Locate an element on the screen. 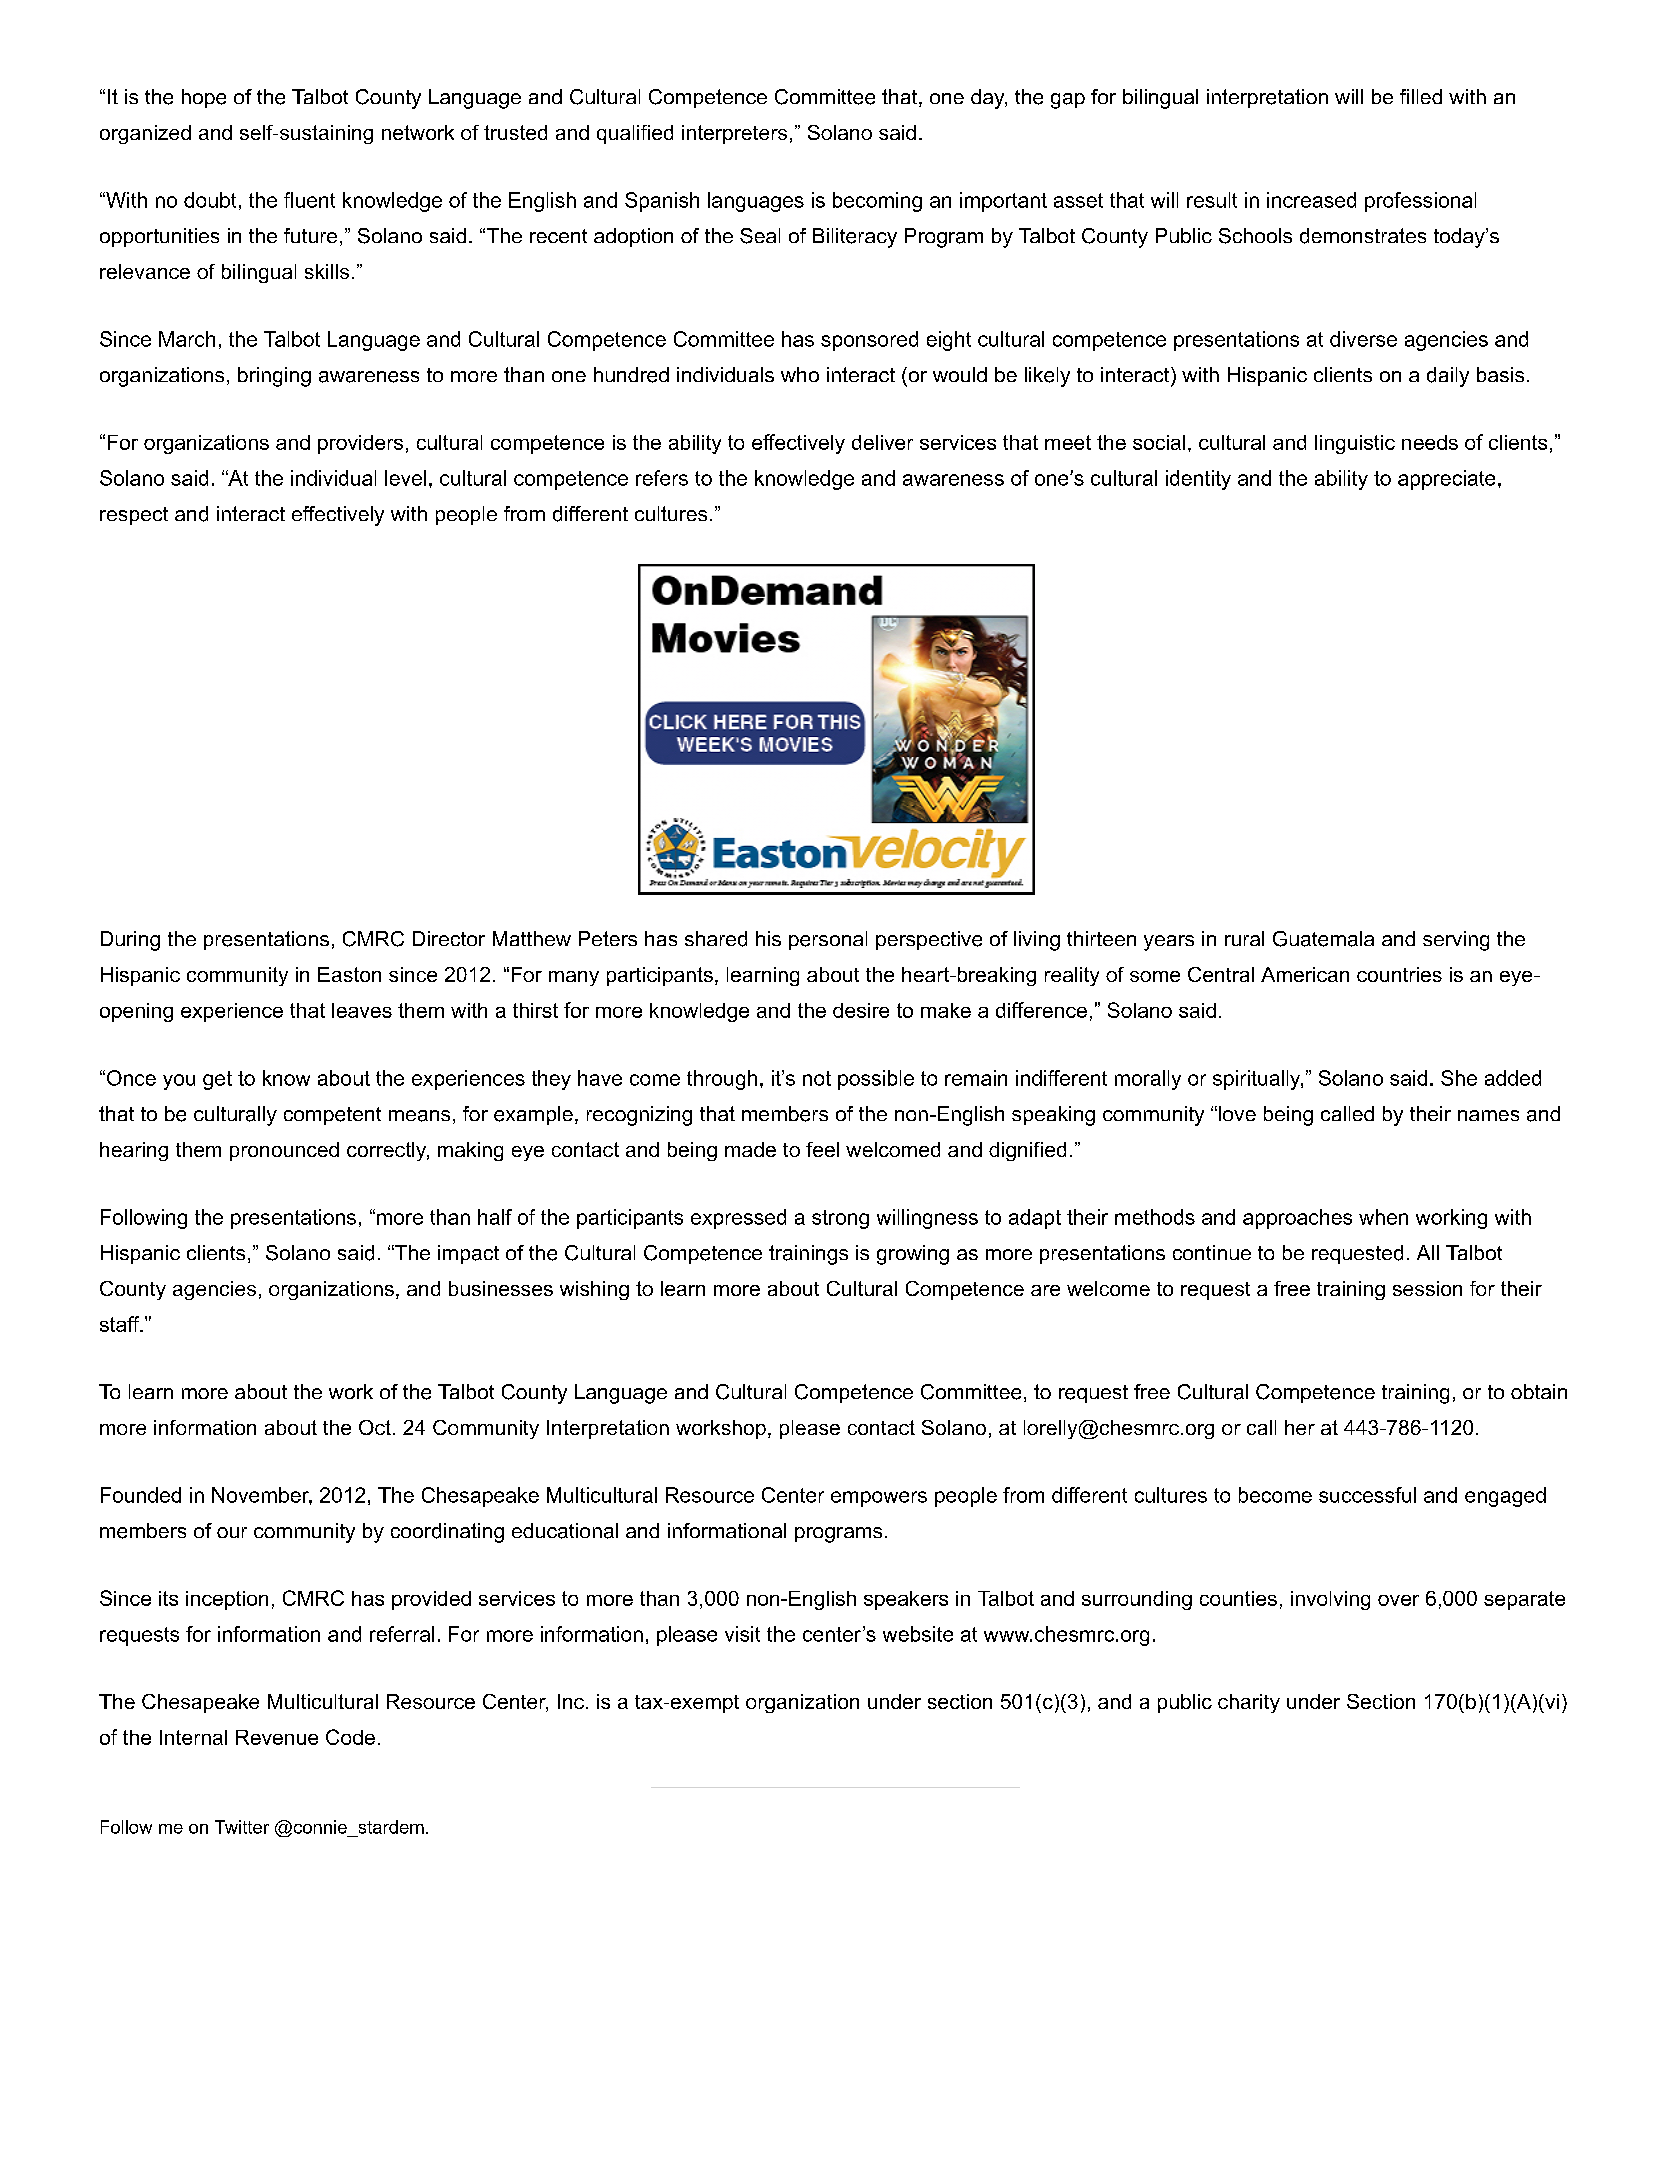 The image size is (1672, 2163). Revenue is located at coordinates (277, 1737).
